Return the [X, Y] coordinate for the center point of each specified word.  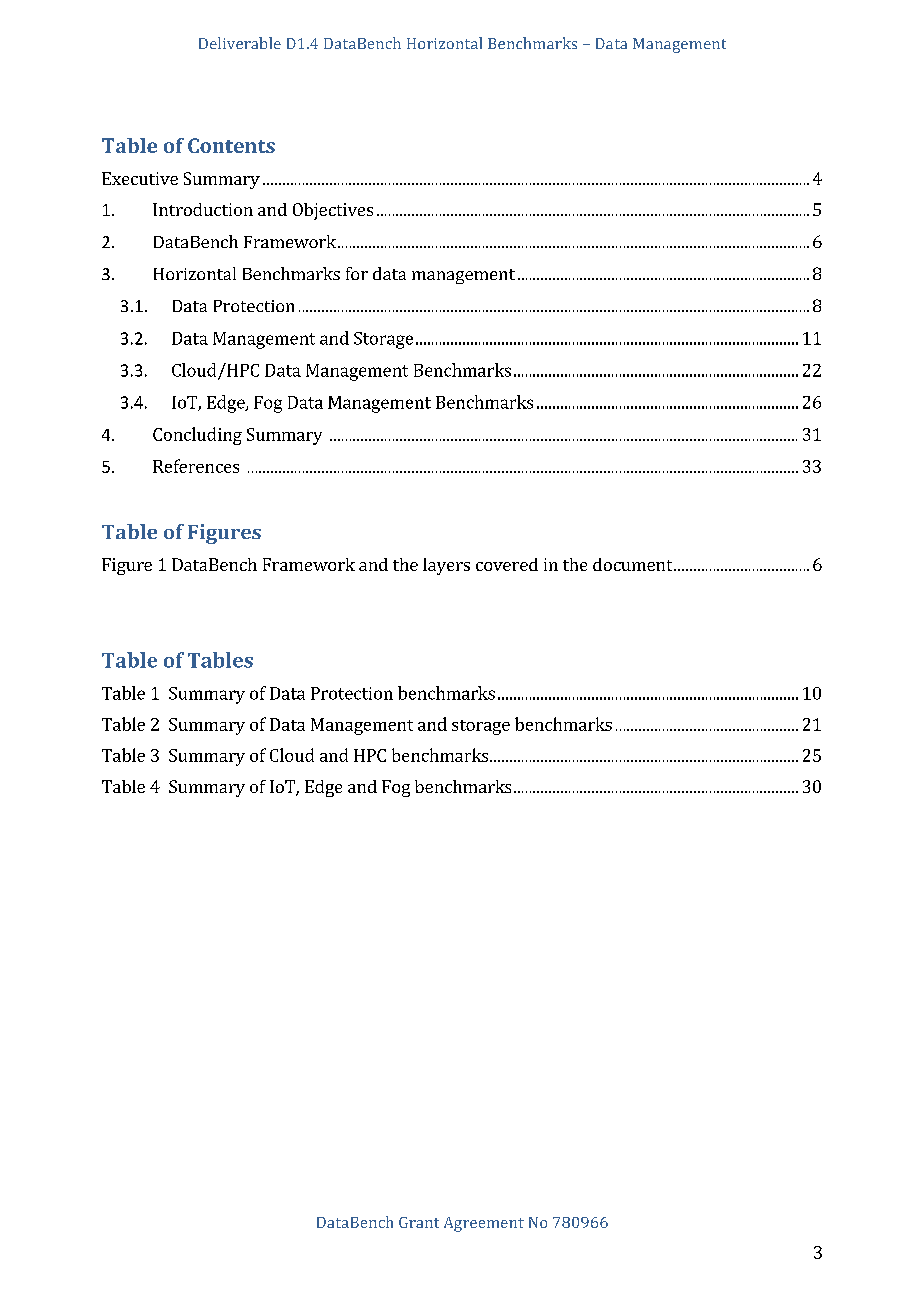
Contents [231, 145]
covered [507, 564]
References [196, 466]
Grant [419, 1222]
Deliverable [240, 43]
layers [446, 566]
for [357, 273]
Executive [140, 178]
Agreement [484, 1224]
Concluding [197, 436]
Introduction [203, 209]
